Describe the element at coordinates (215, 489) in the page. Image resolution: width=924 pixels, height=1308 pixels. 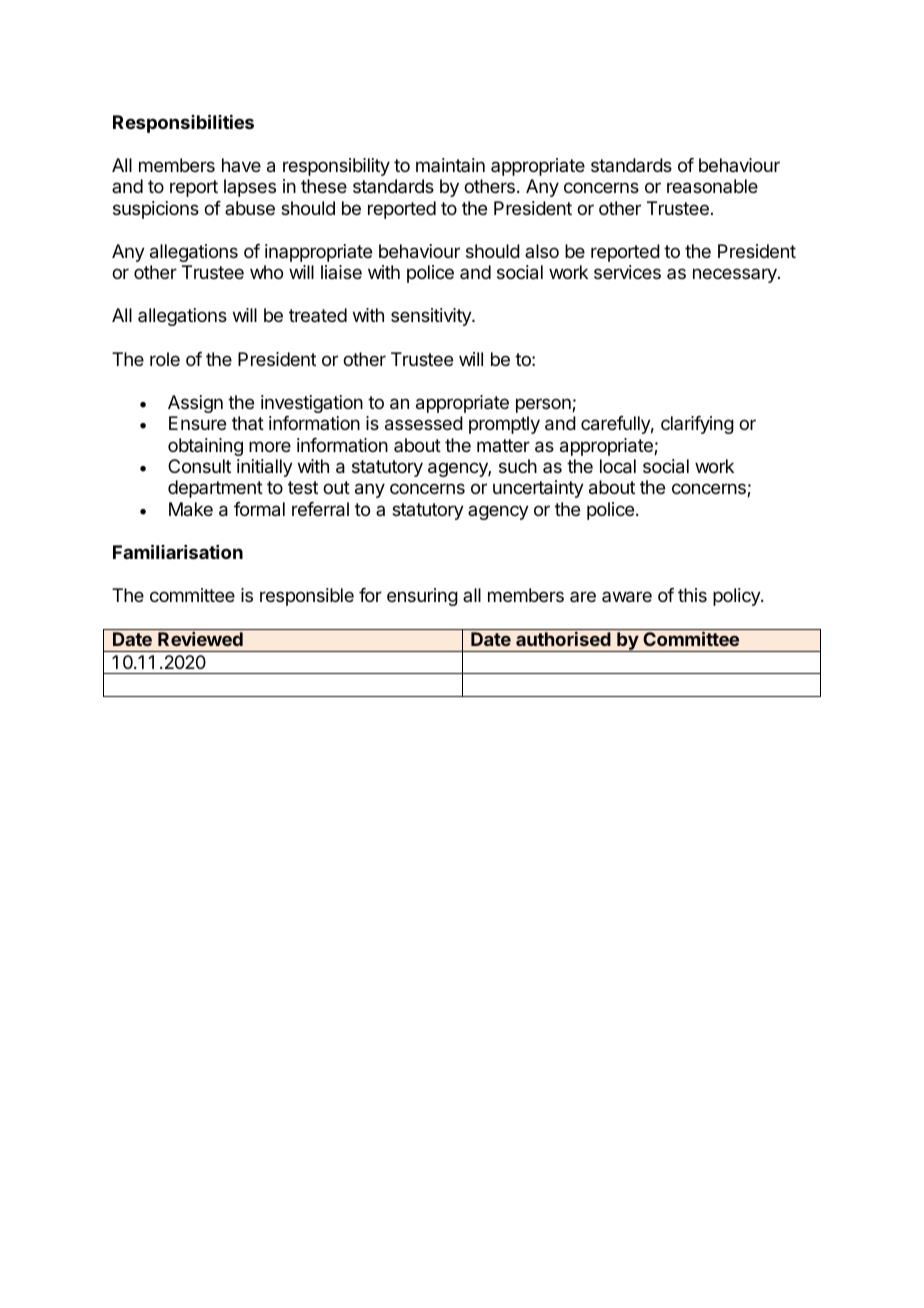
I see `department` at that location.
